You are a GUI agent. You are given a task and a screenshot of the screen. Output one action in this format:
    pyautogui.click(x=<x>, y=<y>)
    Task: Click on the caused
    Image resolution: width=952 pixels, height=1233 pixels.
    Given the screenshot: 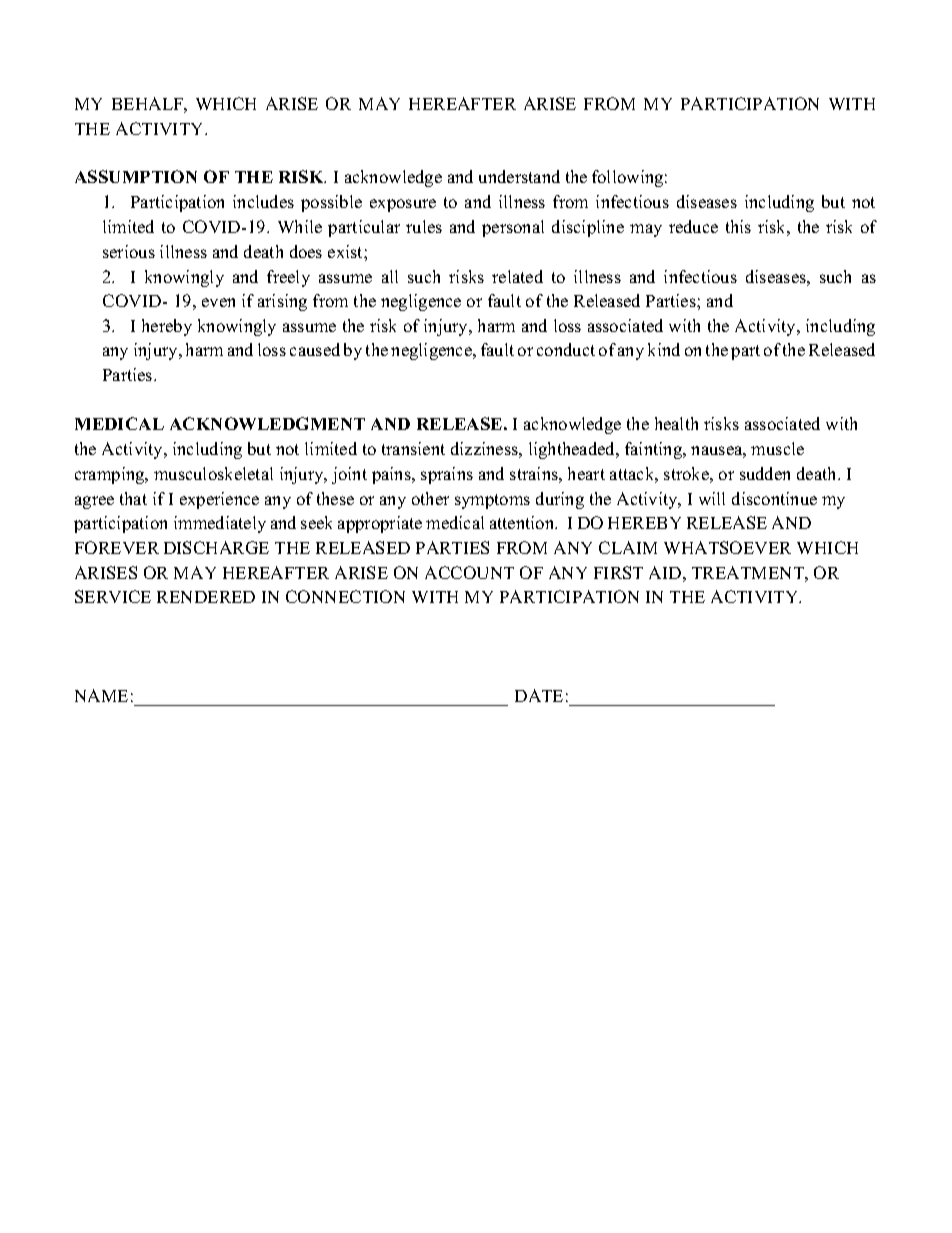 What is the action you would take?
    pyautogui.click(x=315, y=349)
